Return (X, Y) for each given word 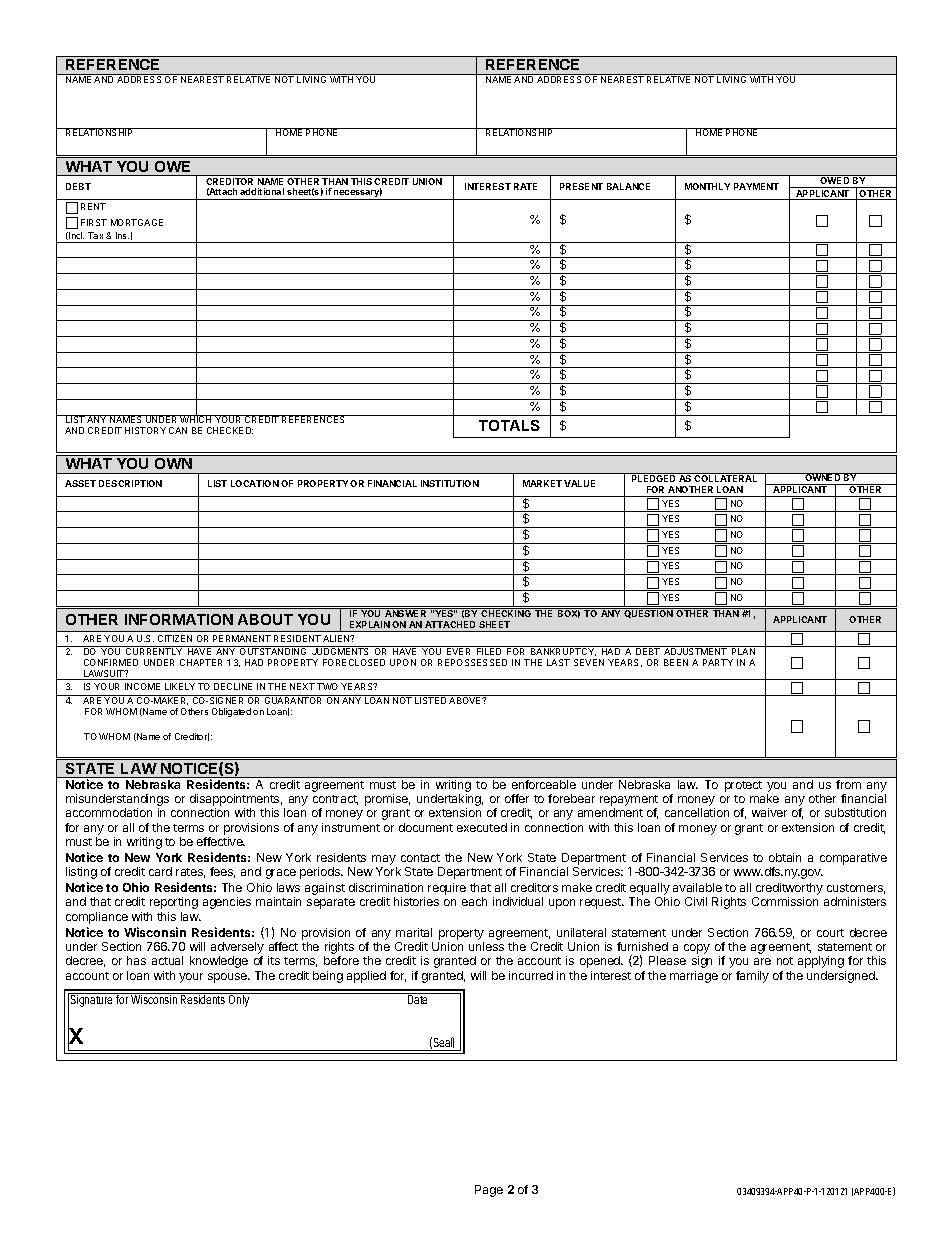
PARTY (718, 662)
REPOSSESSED (472, 662)
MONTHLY (707, 186)
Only (239, 1001)
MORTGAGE (137, 222)
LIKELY (180, 686)
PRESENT (581, 186)
